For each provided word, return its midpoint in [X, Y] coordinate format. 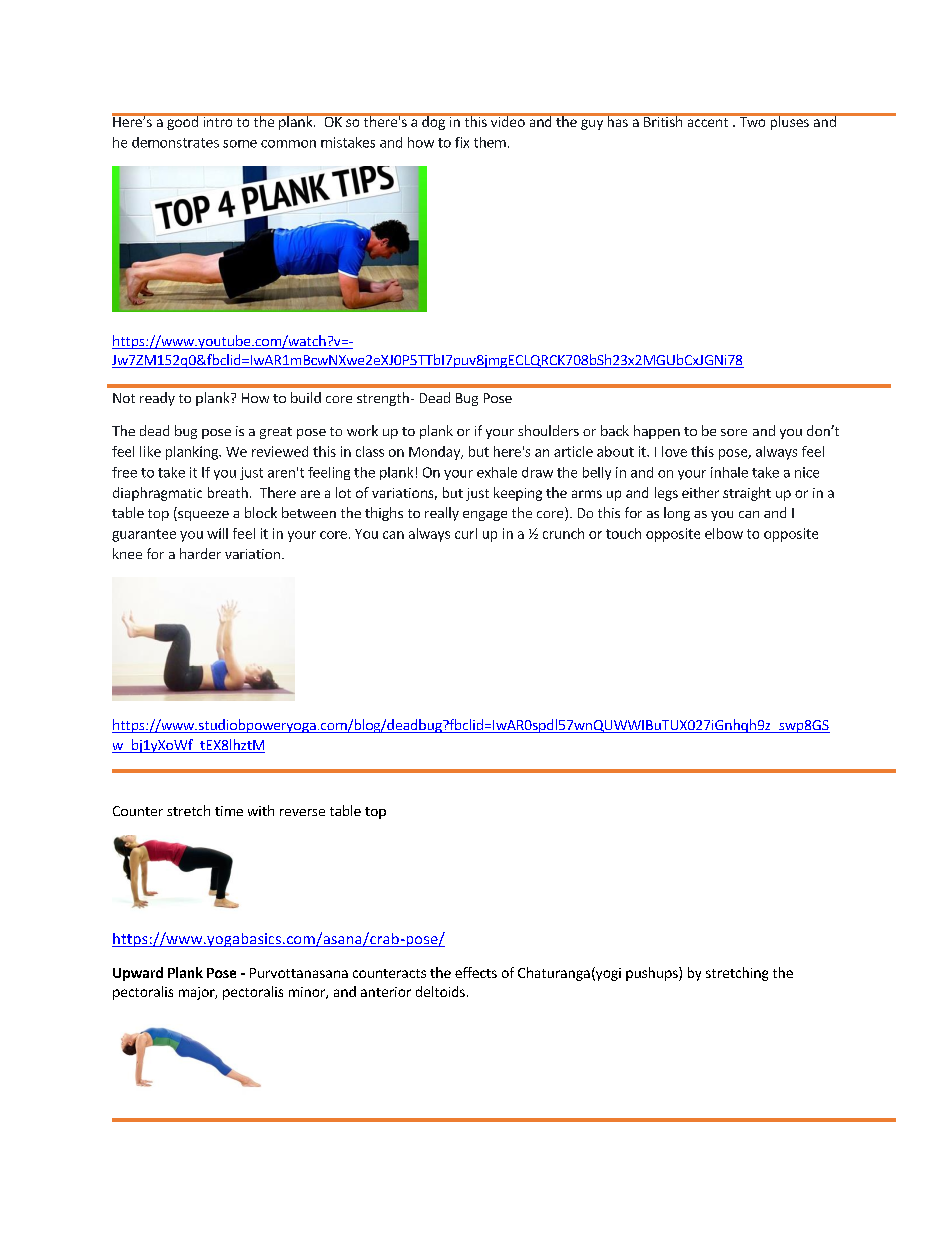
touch [623, 533]
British [663, 120]
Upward [138, 974]
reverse [302, 812]
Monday [435, 453]
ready [157, 399]
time [229, 811]
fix [462, 142]
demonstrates [175, 142]
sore [734, 432]
